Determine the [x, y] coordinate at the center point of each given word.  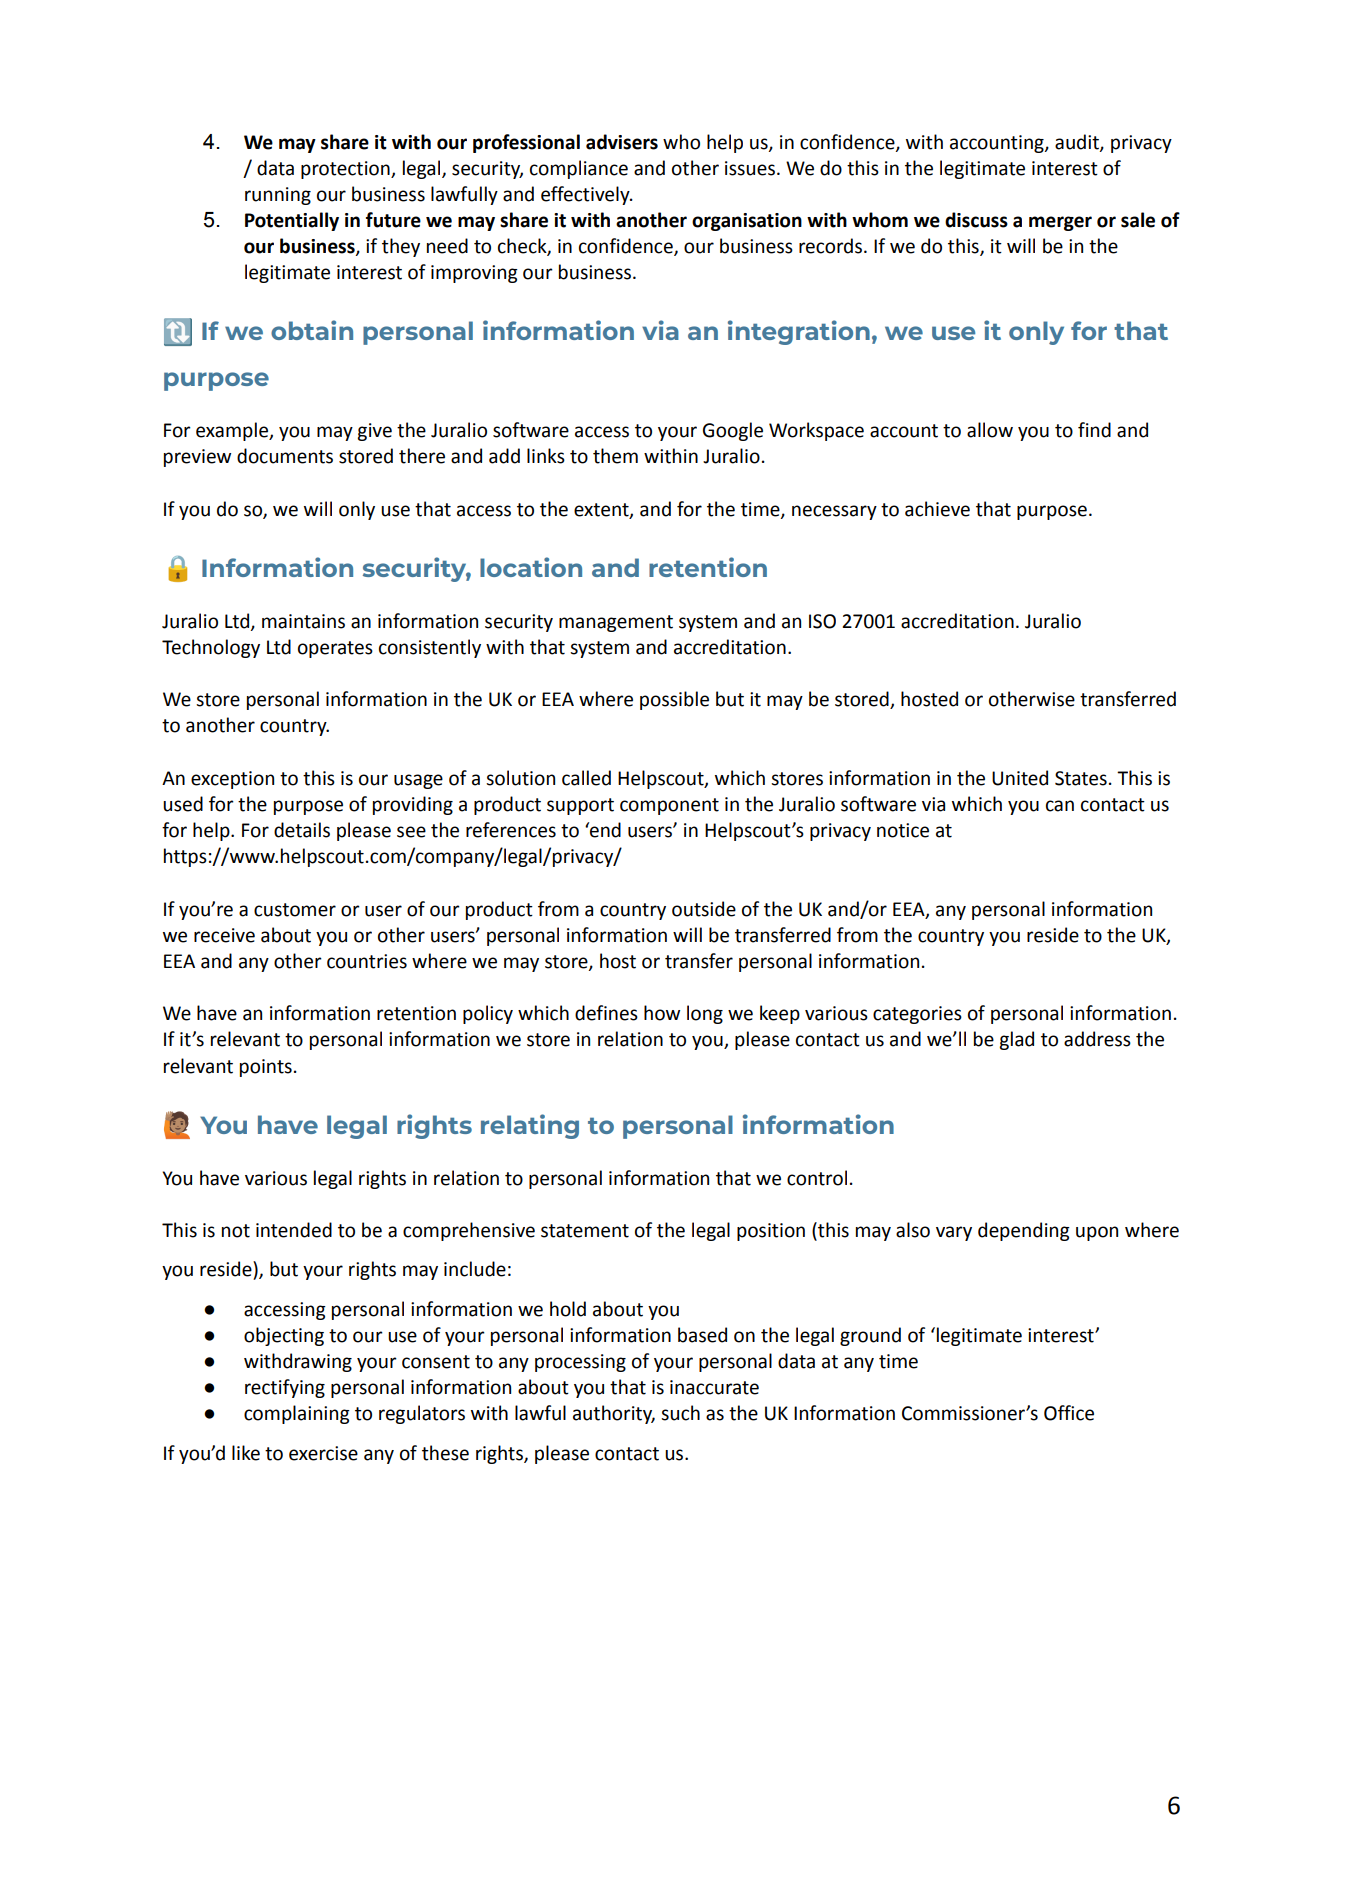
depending [1024, 1231]
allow [990, 430]
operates [335, 649]
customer [295, 910]
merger [1060, 223]
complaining [297, 1414]
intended [294, 1230]
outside [704, 909]
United [1020, 778]
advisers [622, 142]
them [615, 456]
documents [285, 456]
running [278, 196]
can [1060, 806]
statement [585, 1231]
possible [674, 700]
